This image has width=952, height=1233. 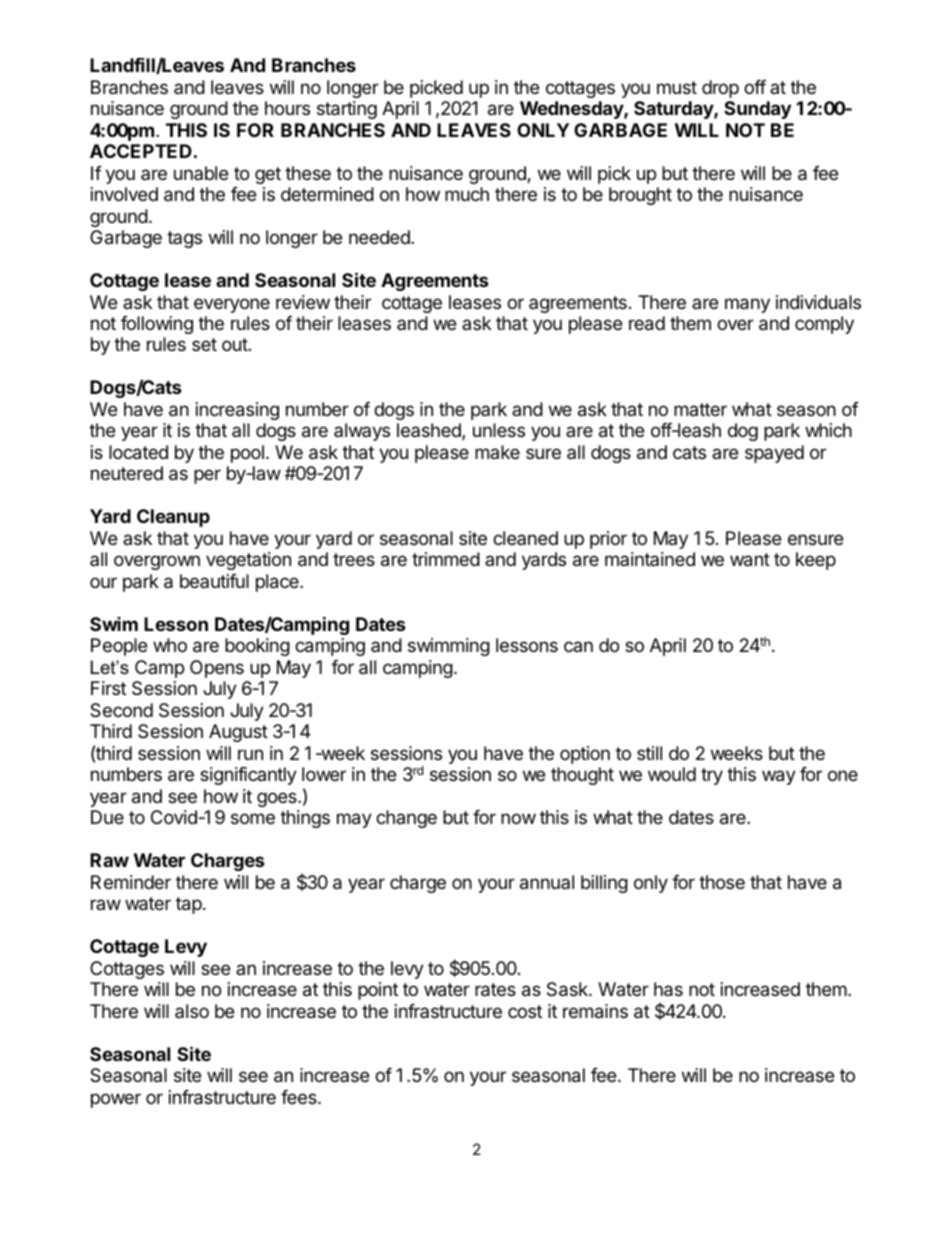 I want to click on set, so click(x=204, y=344).
